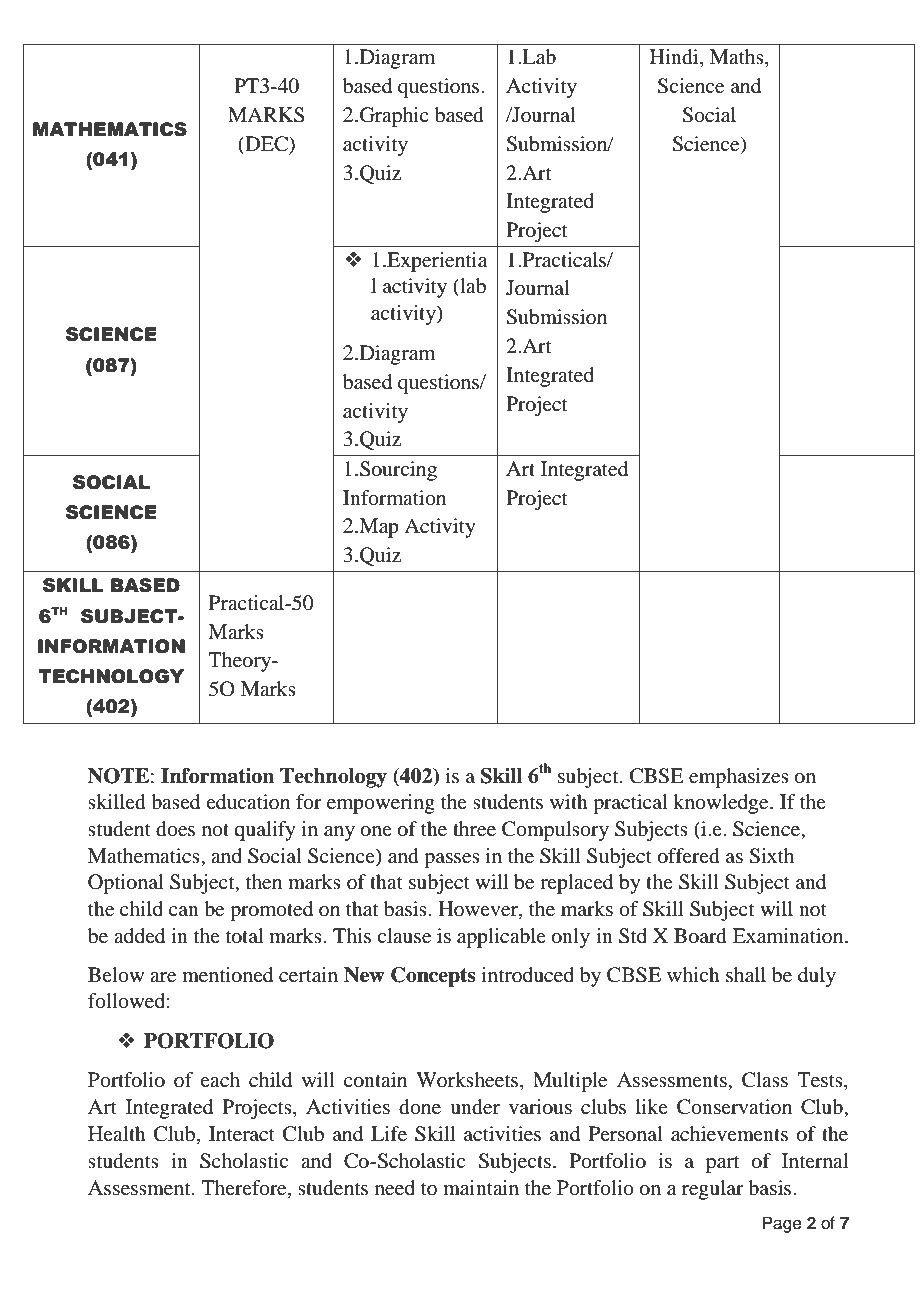 Image resolution: width=924 pixels, height=1308 pixels. I want to click on DEC, so click(266, 145).
